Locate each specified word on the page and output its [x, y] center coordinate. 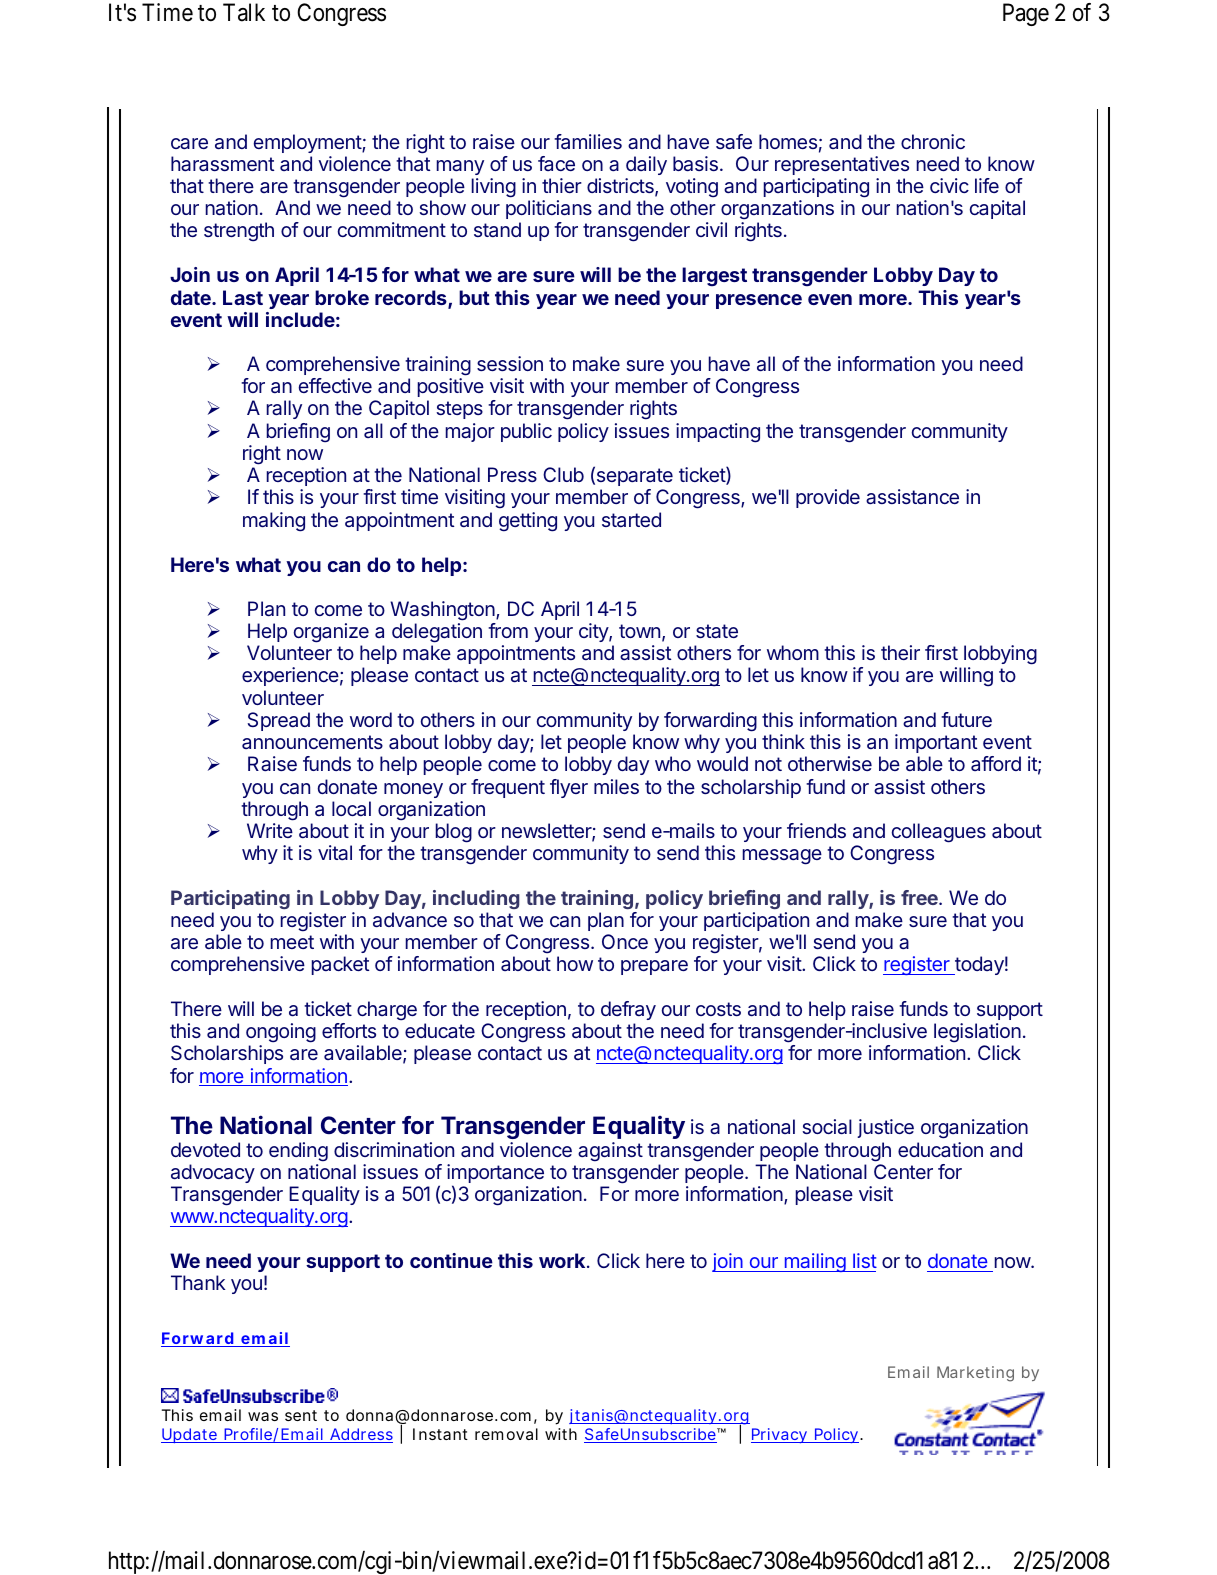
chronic [933, 141]
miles [616, 786]
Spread [279, 721]
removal [506, 1434]
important [936, 743]
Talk [244, 12]
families [588, 141]
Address [360, 1435]
